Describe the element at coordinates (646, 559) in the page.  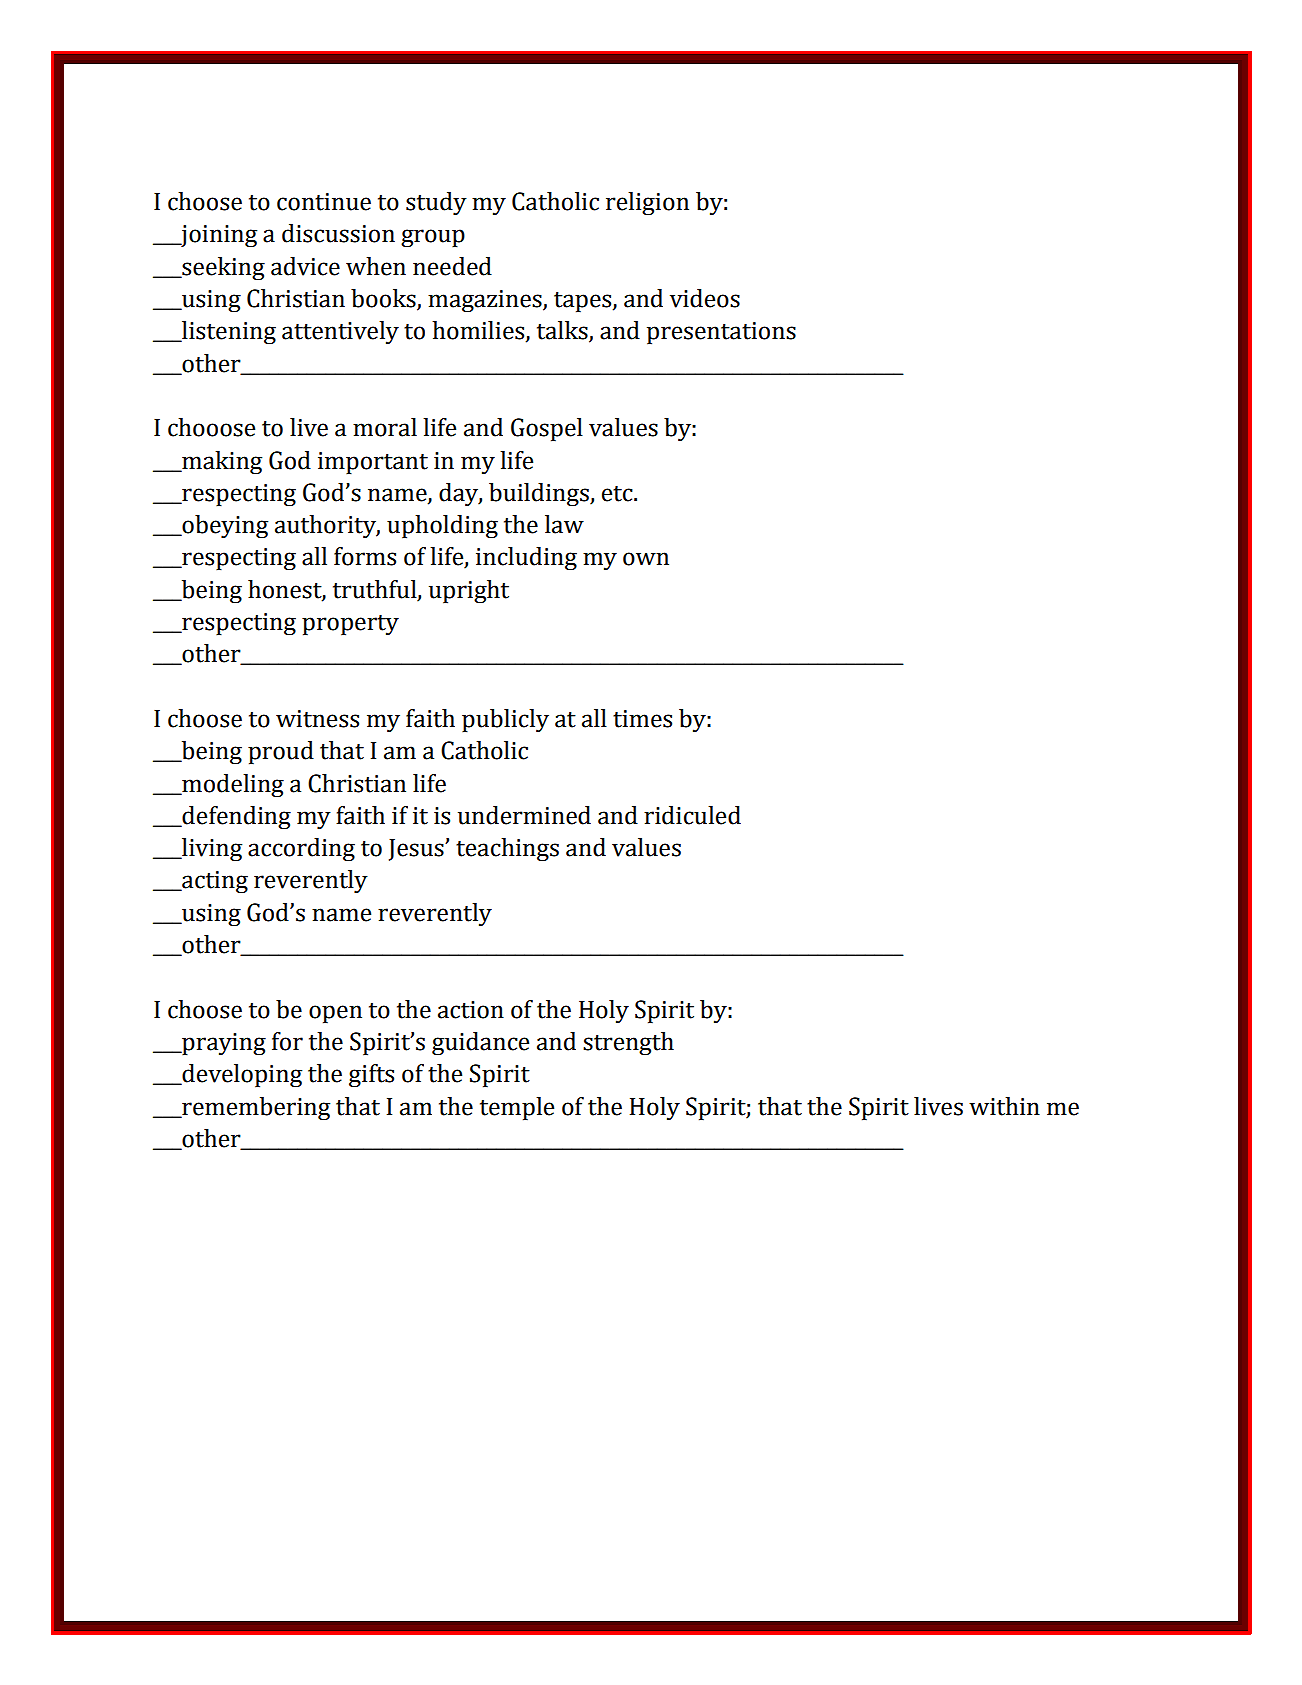
I see `own` at that location.
